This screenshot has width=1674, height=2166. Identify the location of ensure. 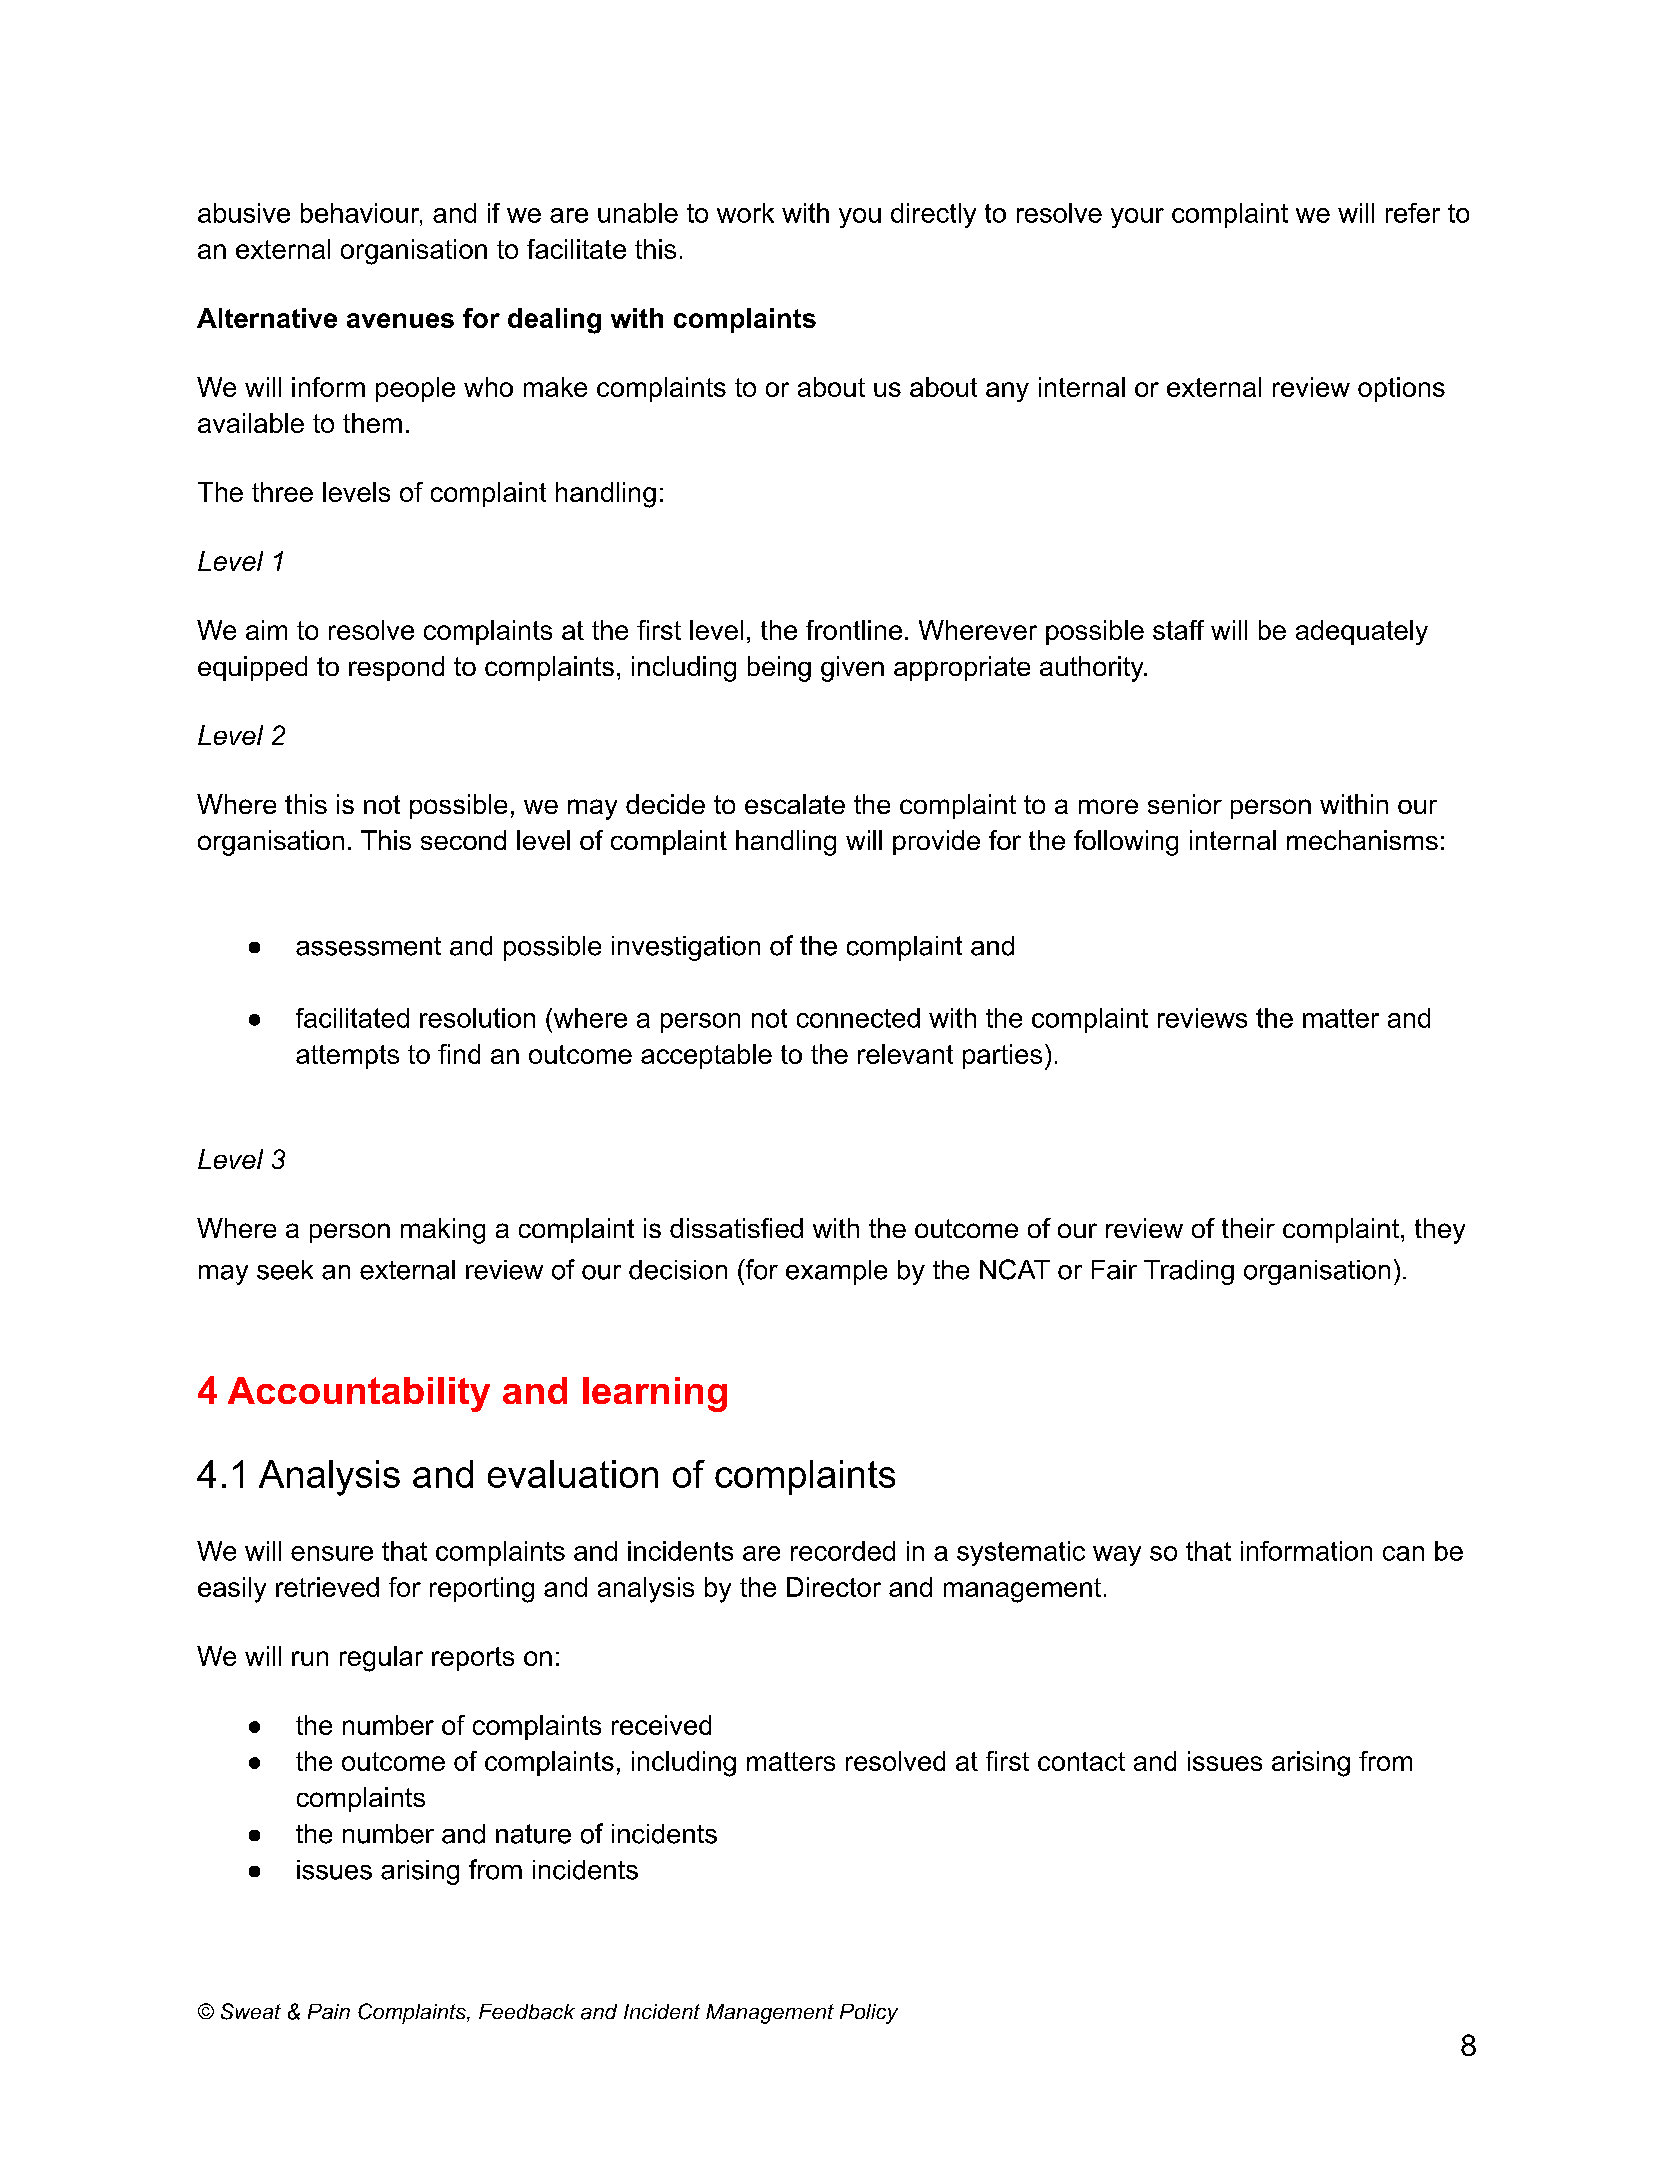
(332, 1553).
